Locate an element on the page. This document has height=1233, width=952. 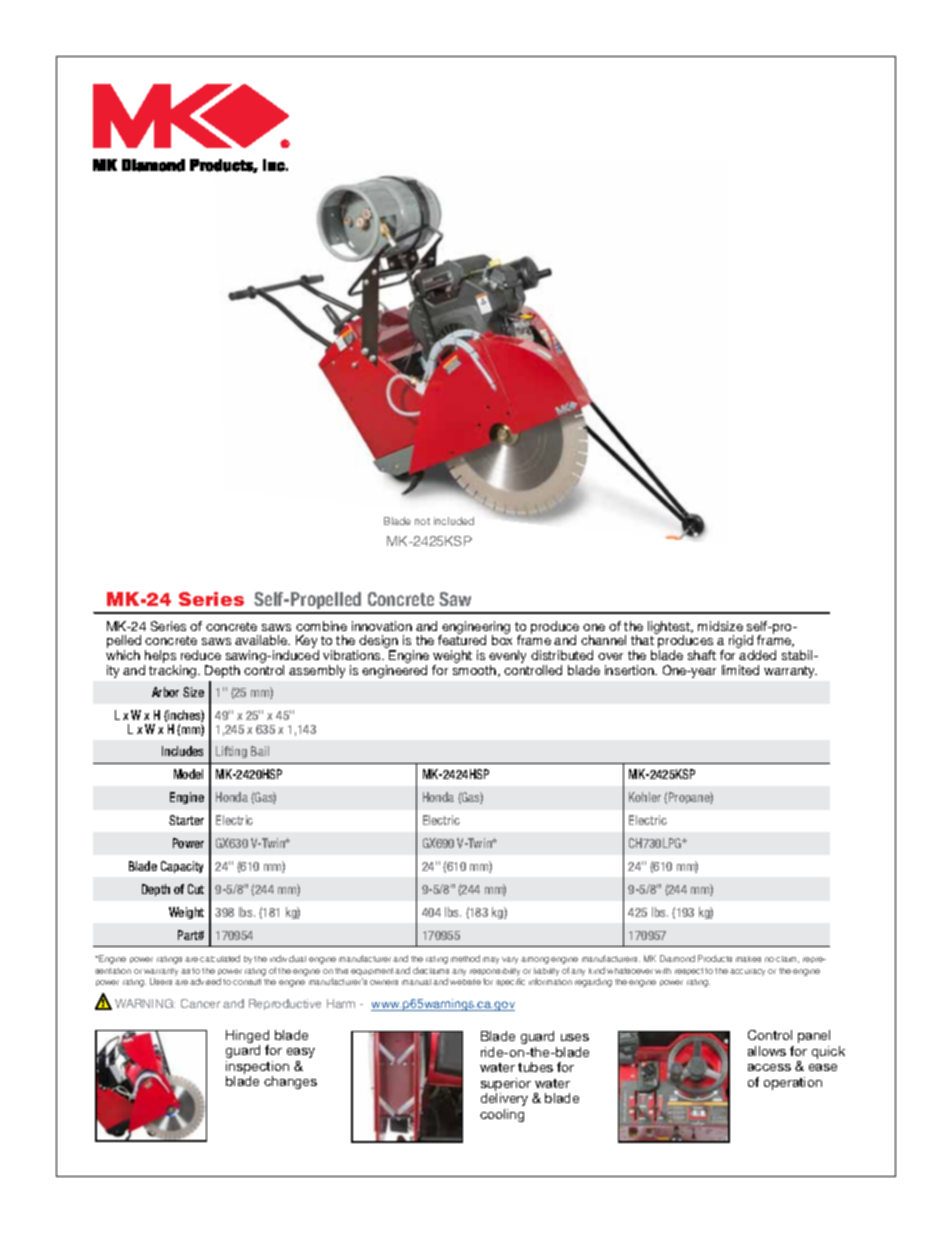
operation is located at coordinates (793, 1083).
